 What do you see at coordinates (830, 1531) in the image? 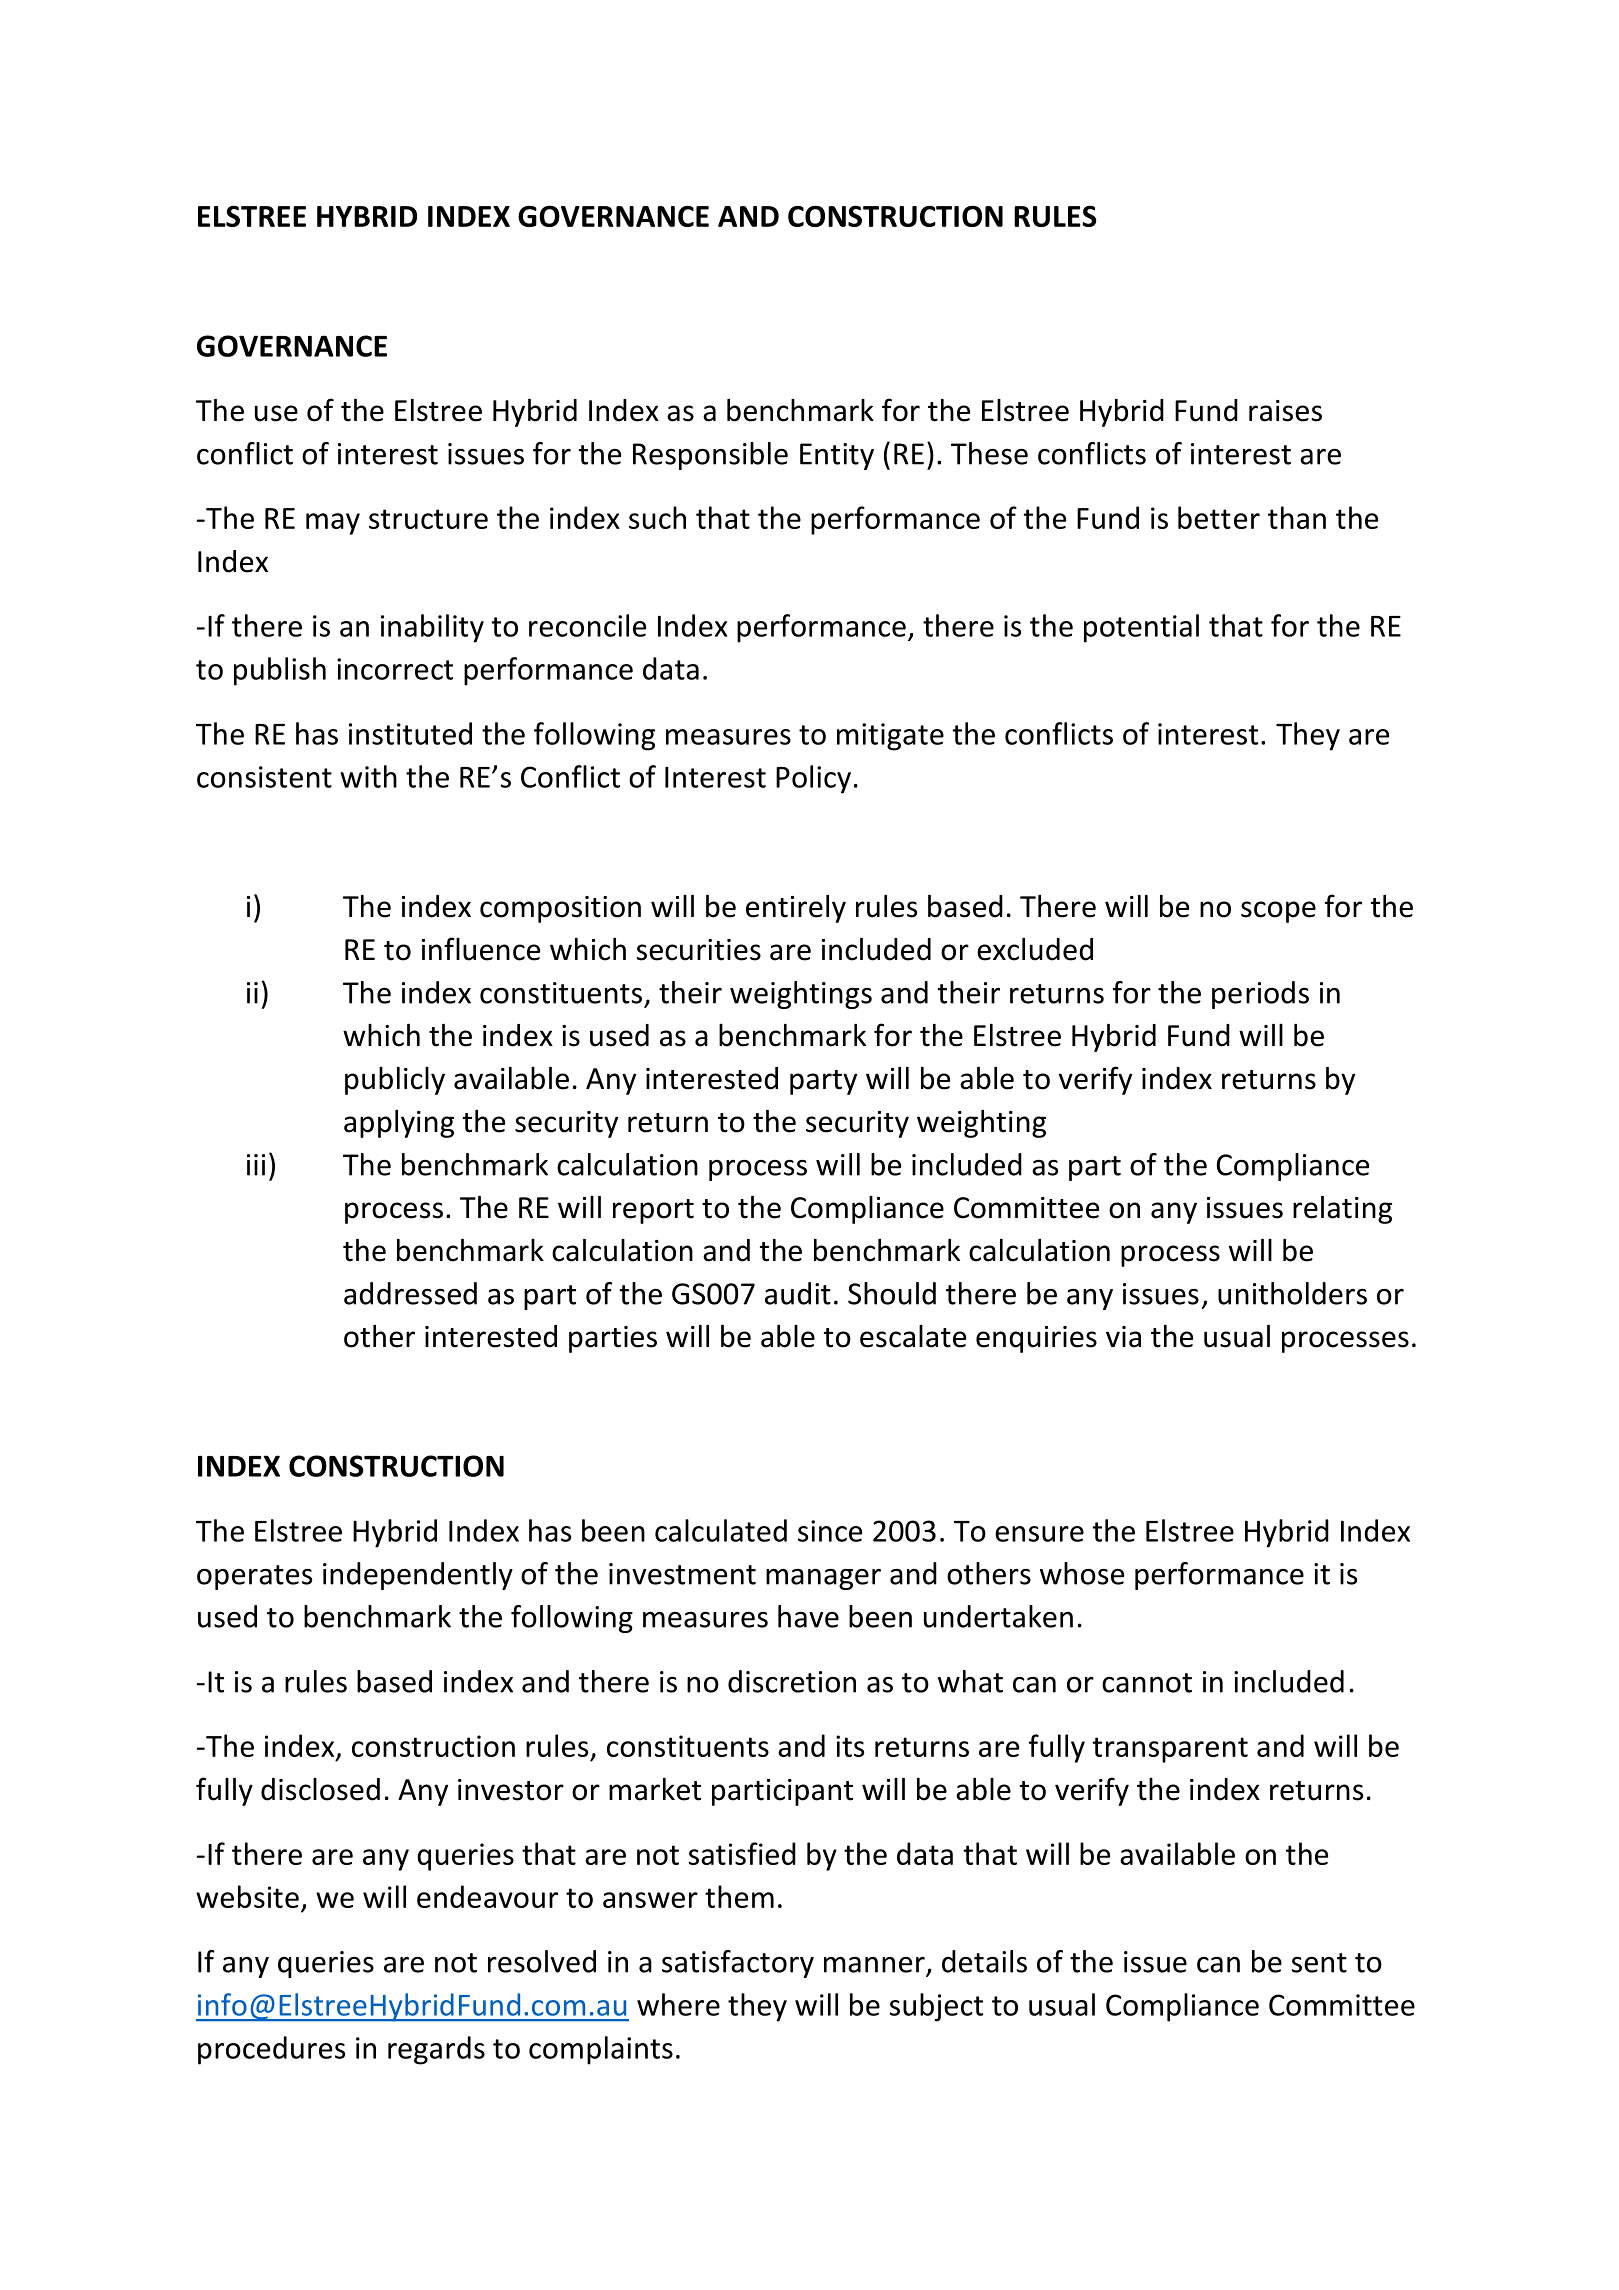
I see `since` at bounding box center [830, 1531].
